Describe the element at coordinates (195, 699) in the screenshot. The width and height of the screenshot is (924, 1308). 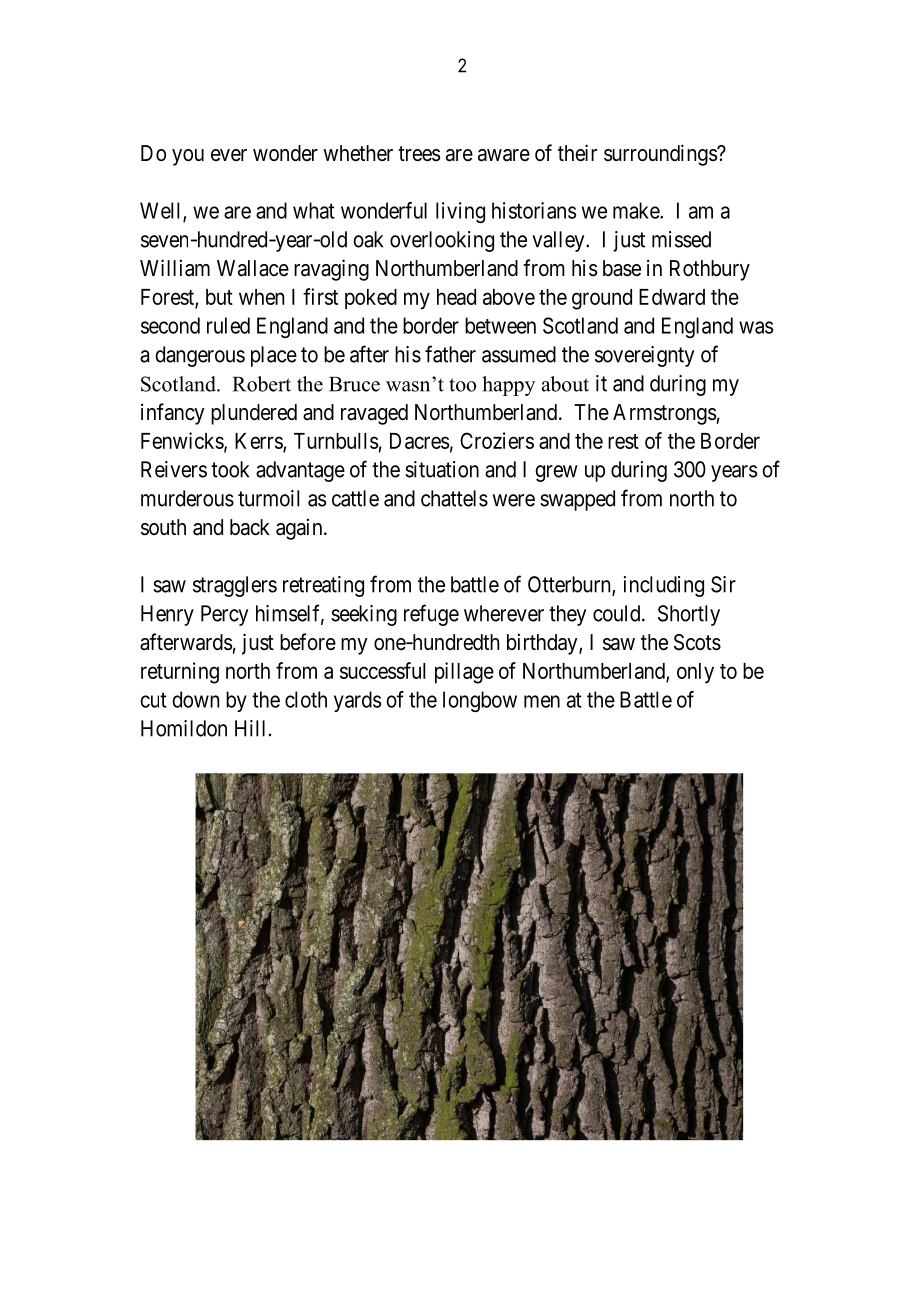
I see `down` at that location.
